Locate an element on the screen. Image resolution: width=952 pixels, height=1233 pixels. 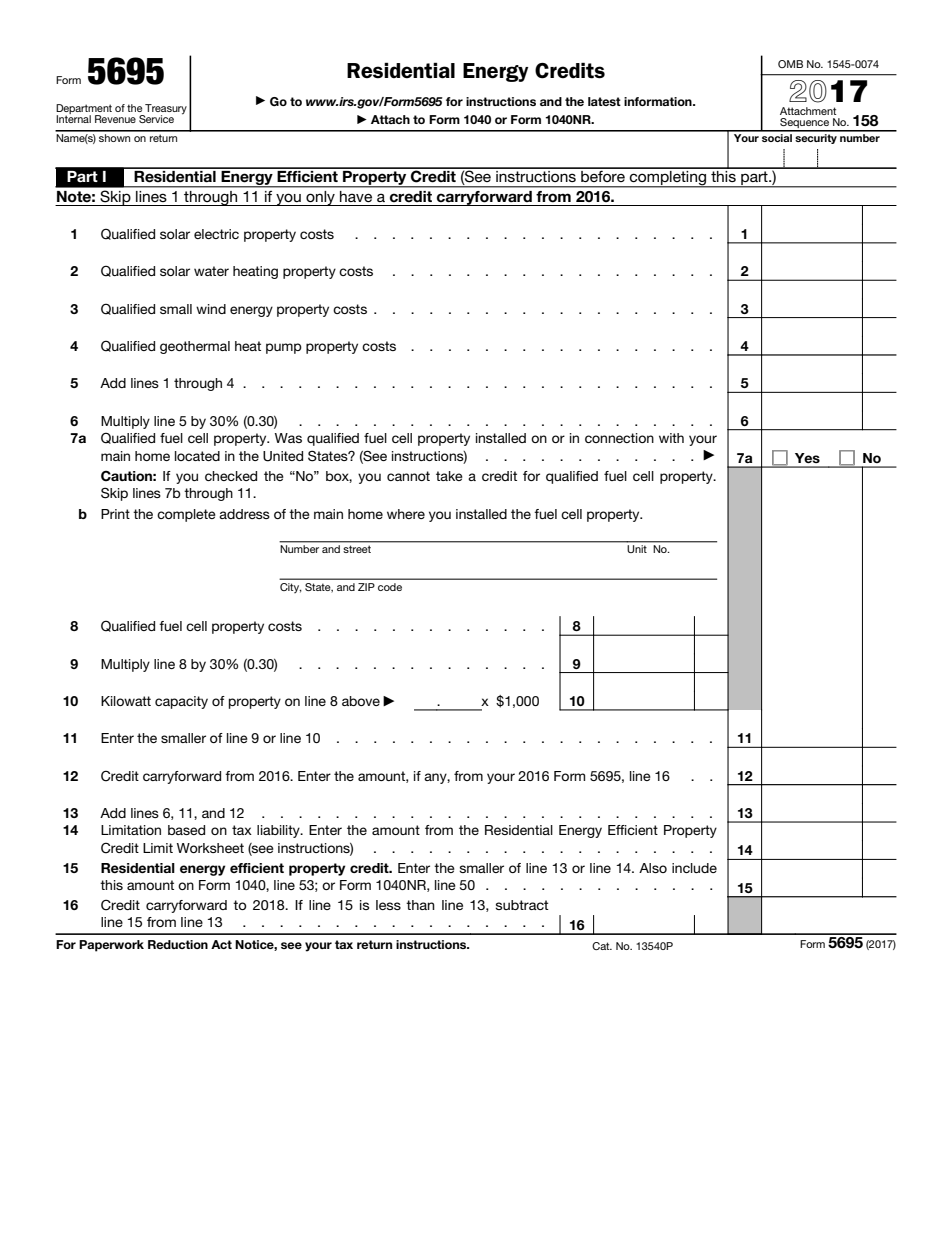
Reduction is located at coordinates (178, 944).
